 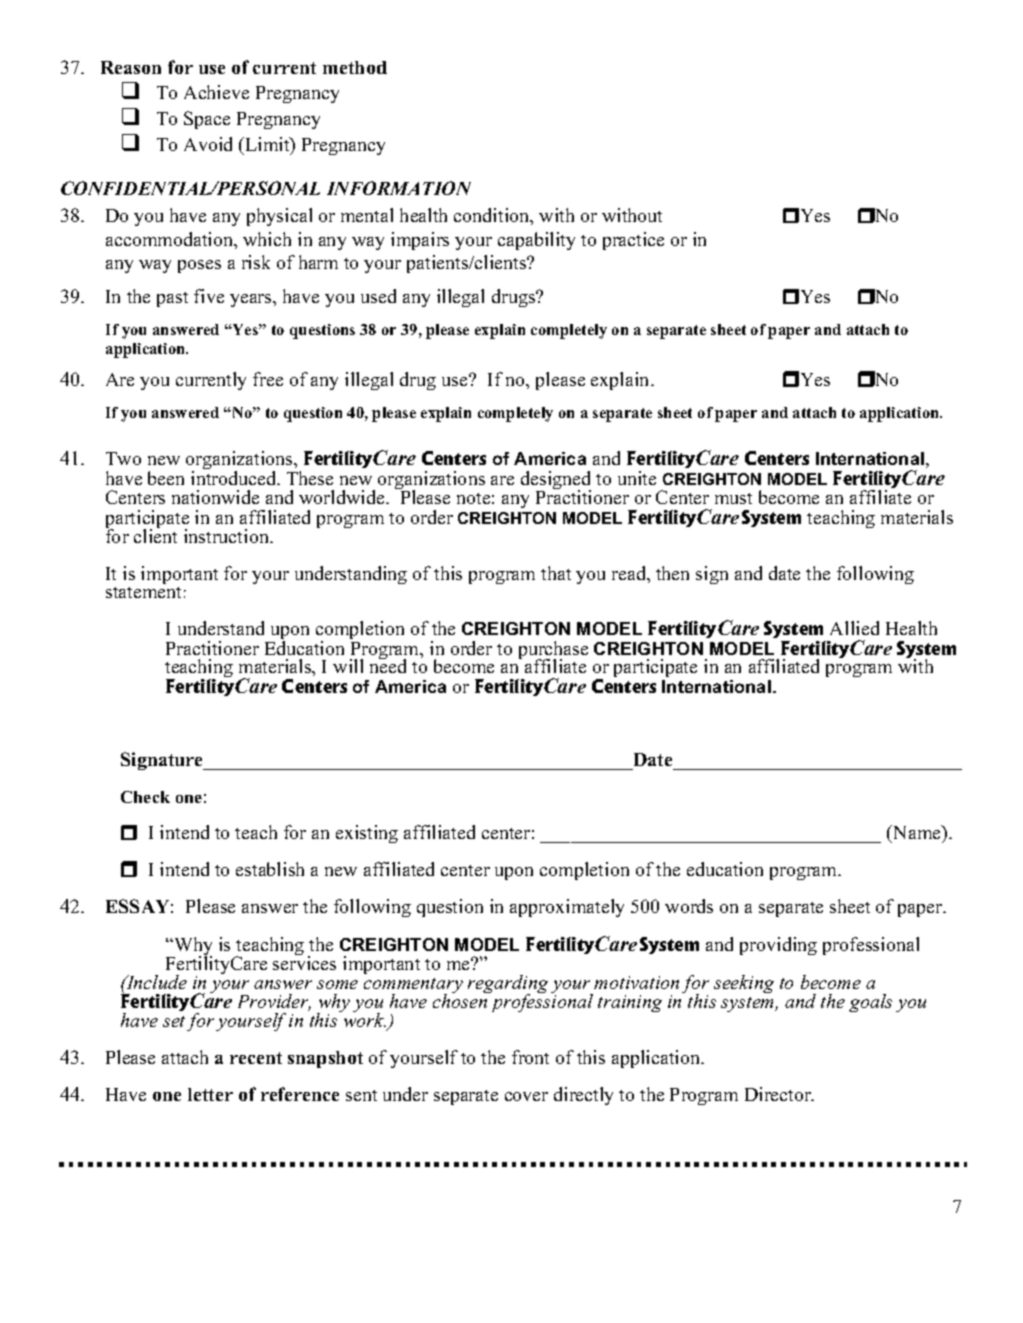 What do you see at coordinates (145, 797) in the screenshot?
I see `Check` at bounding box center [145, 797].
